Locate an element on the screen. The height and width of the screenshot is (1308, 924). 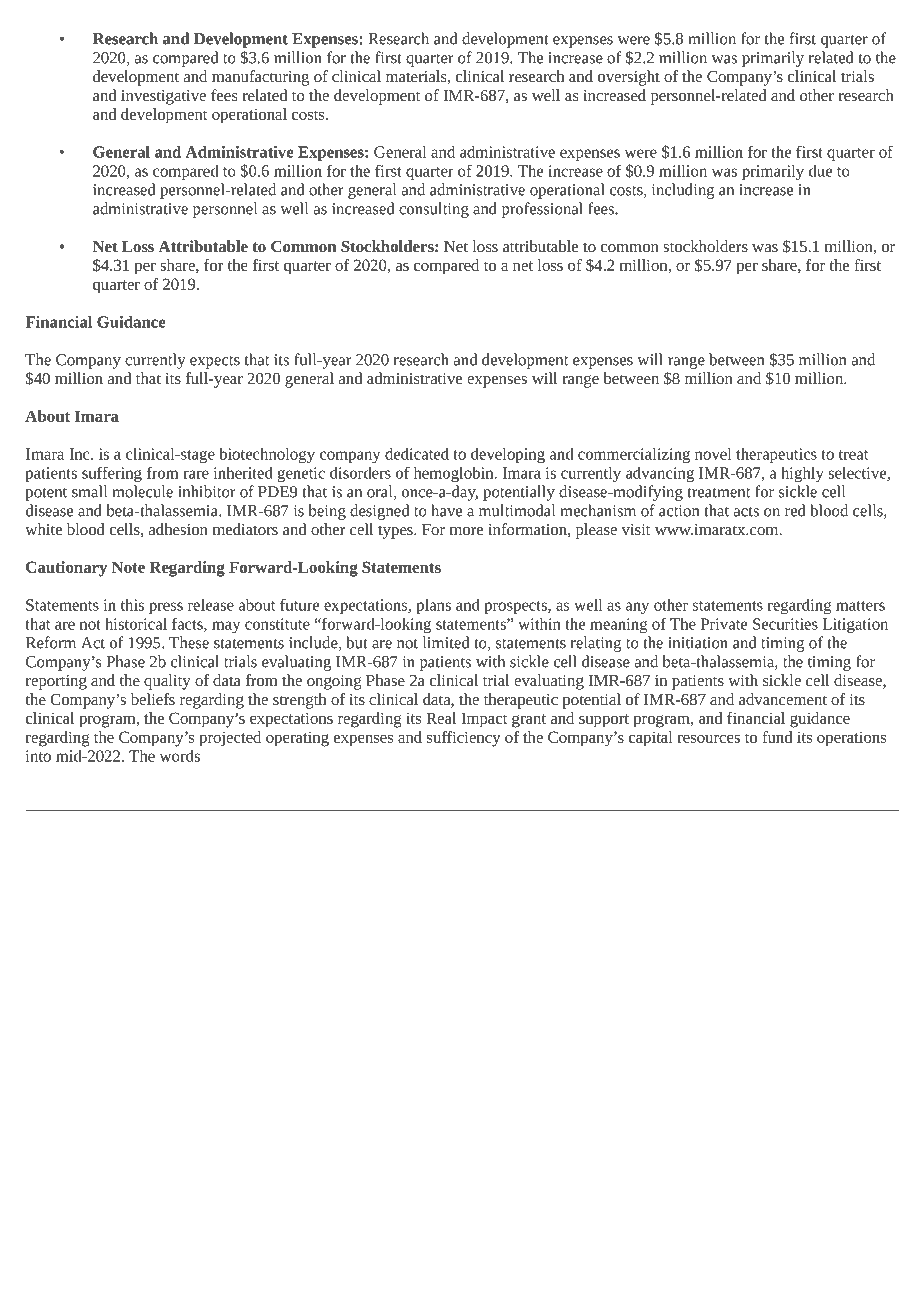
investigative is located at coordinates (163, 97).
